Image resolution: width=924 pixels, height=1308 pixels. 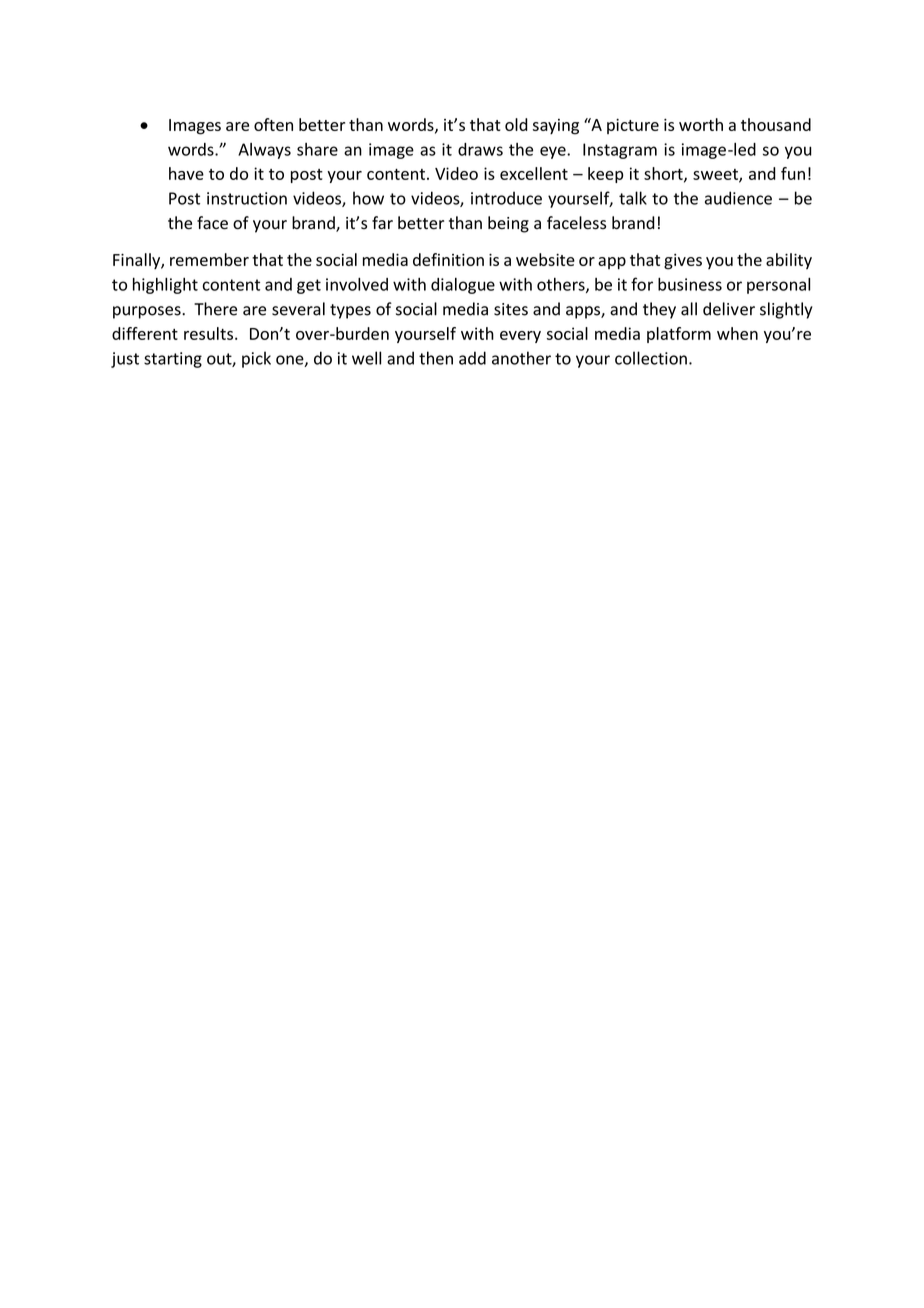 What do you see at coordinates (173, 360) in the document?
I see `starting` at bounding box center [173, 360].
